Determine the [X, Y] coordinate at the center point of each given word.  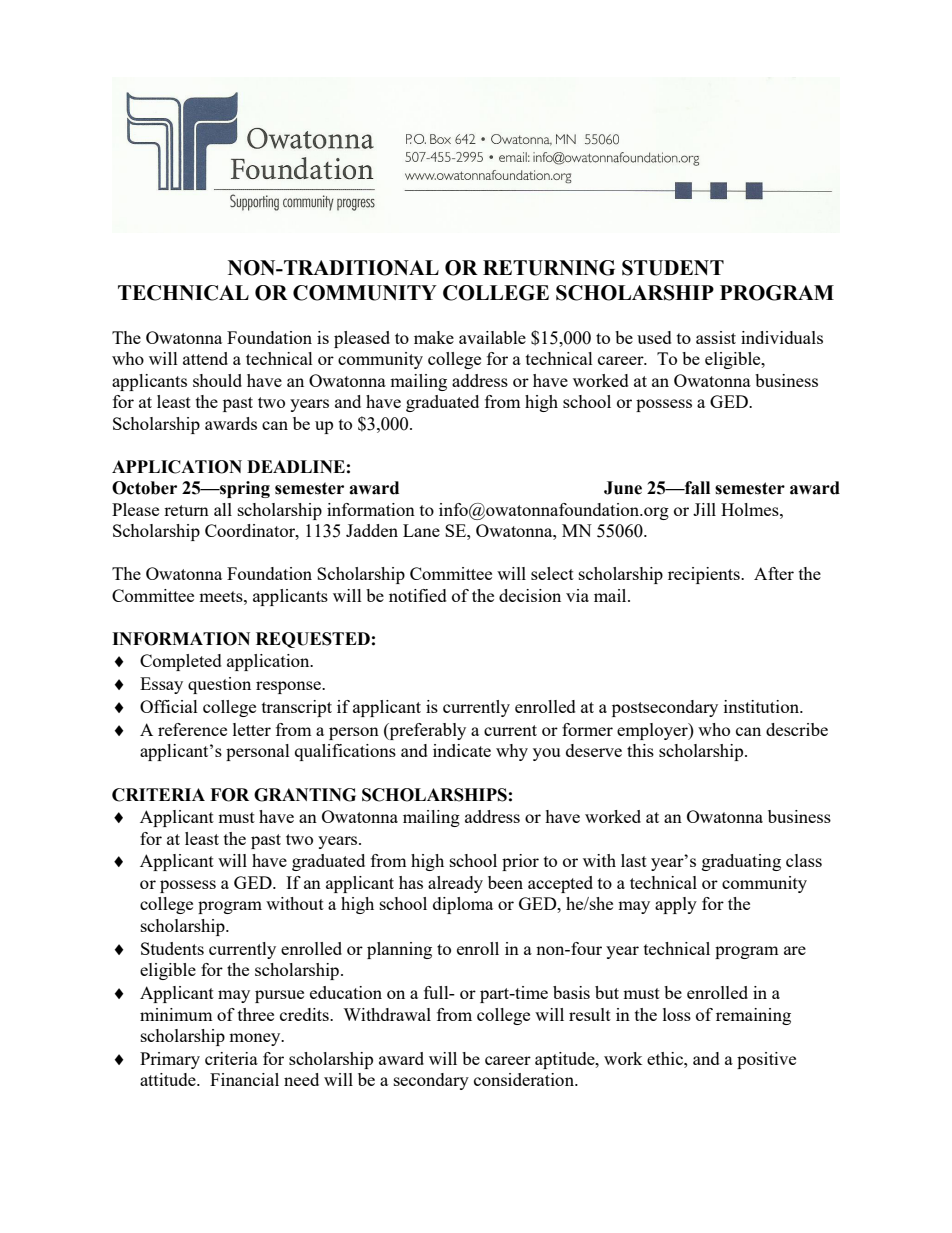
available [492, 337]
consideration [525, 1079]
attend [205, 358]
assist [716, 337]
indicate [462, 750]
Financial [244, 1079]
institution [762, 706]
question [219, 685]
